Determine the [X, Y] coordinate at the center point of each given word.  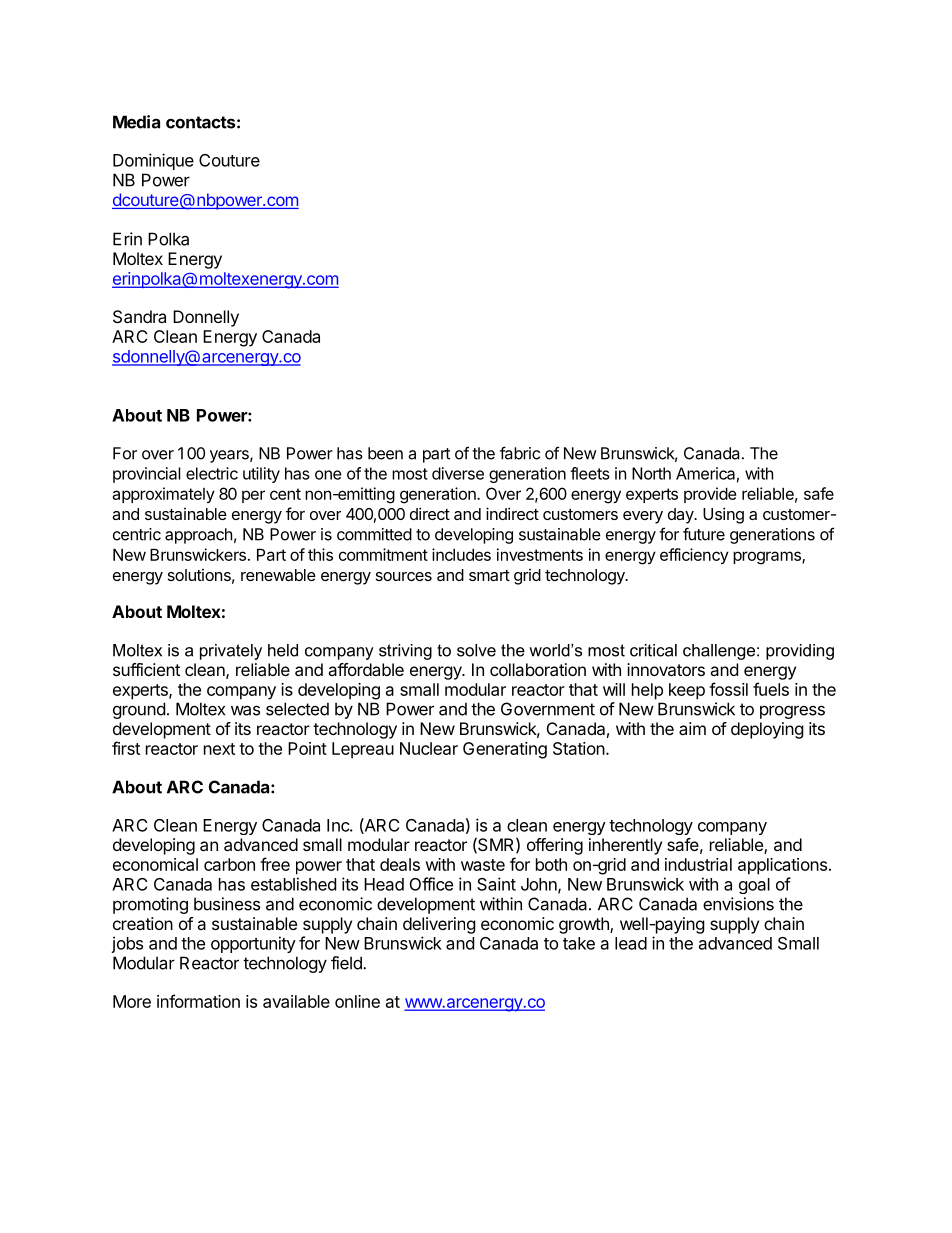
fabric [520, 453]
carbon [229, 864]
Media [136, 122]
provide [710, 495]
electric [212, 473]
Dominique [153, 161]
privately [231, 652]
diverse [458, 473]
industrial [698, 864]
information [198, 1001]
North [651, 473]
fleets [590, 473]
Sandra [139, 316]
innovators [666, 669]
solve [476, 650]
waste [483, 865]
